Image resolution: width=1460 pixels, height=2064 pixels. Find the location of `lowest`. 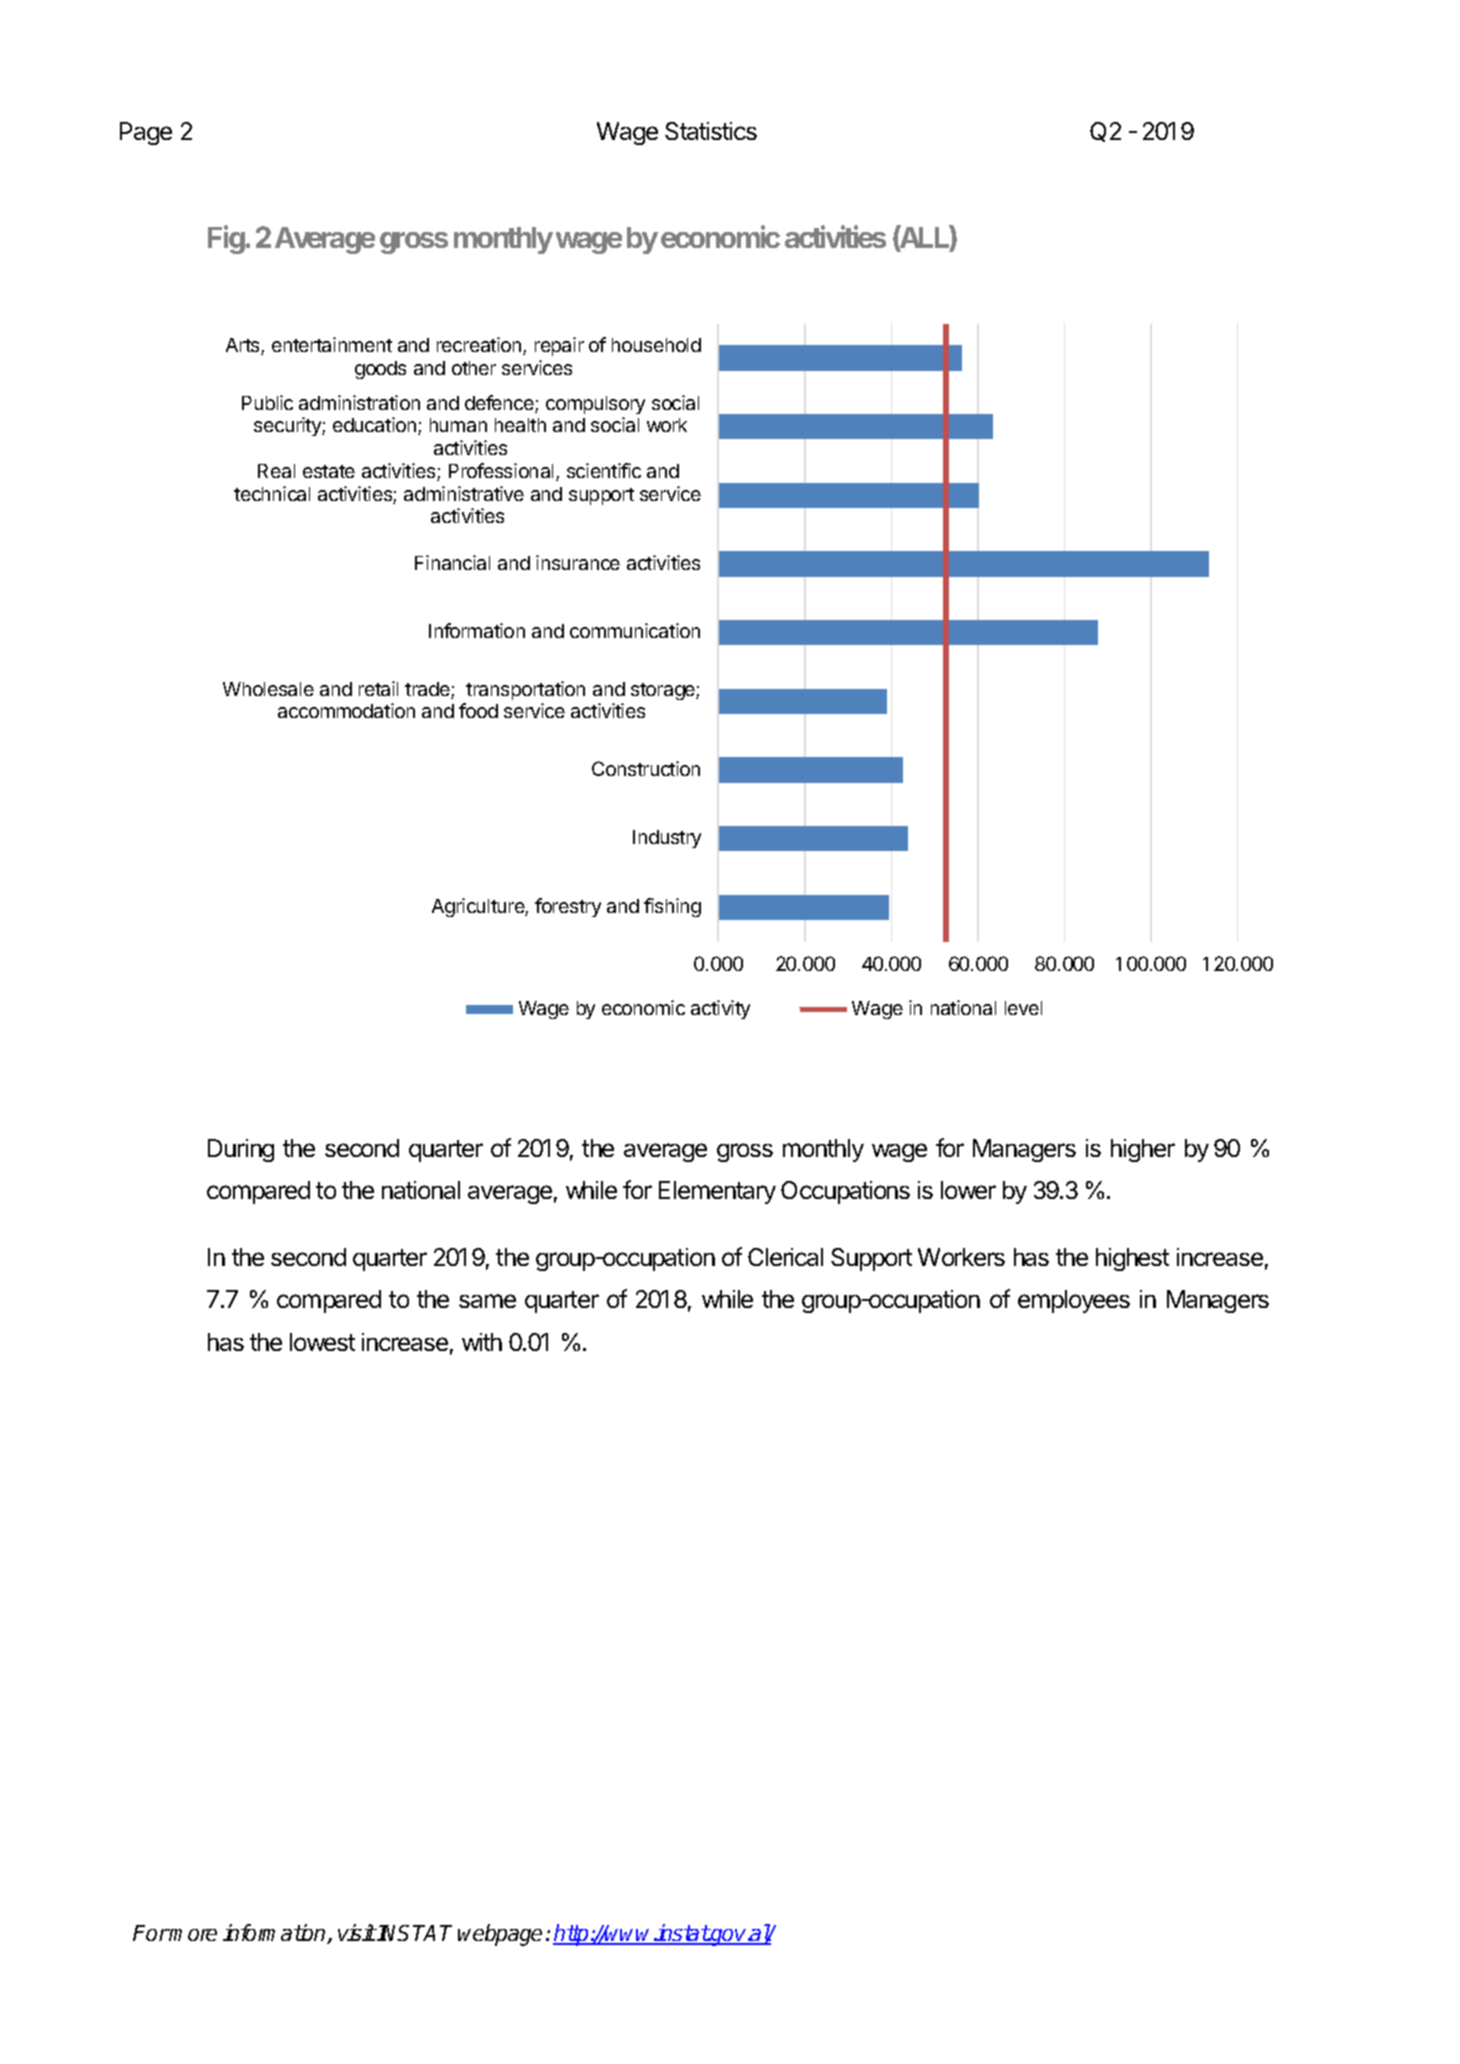

lowest is located at coordinates (322, 1342).
